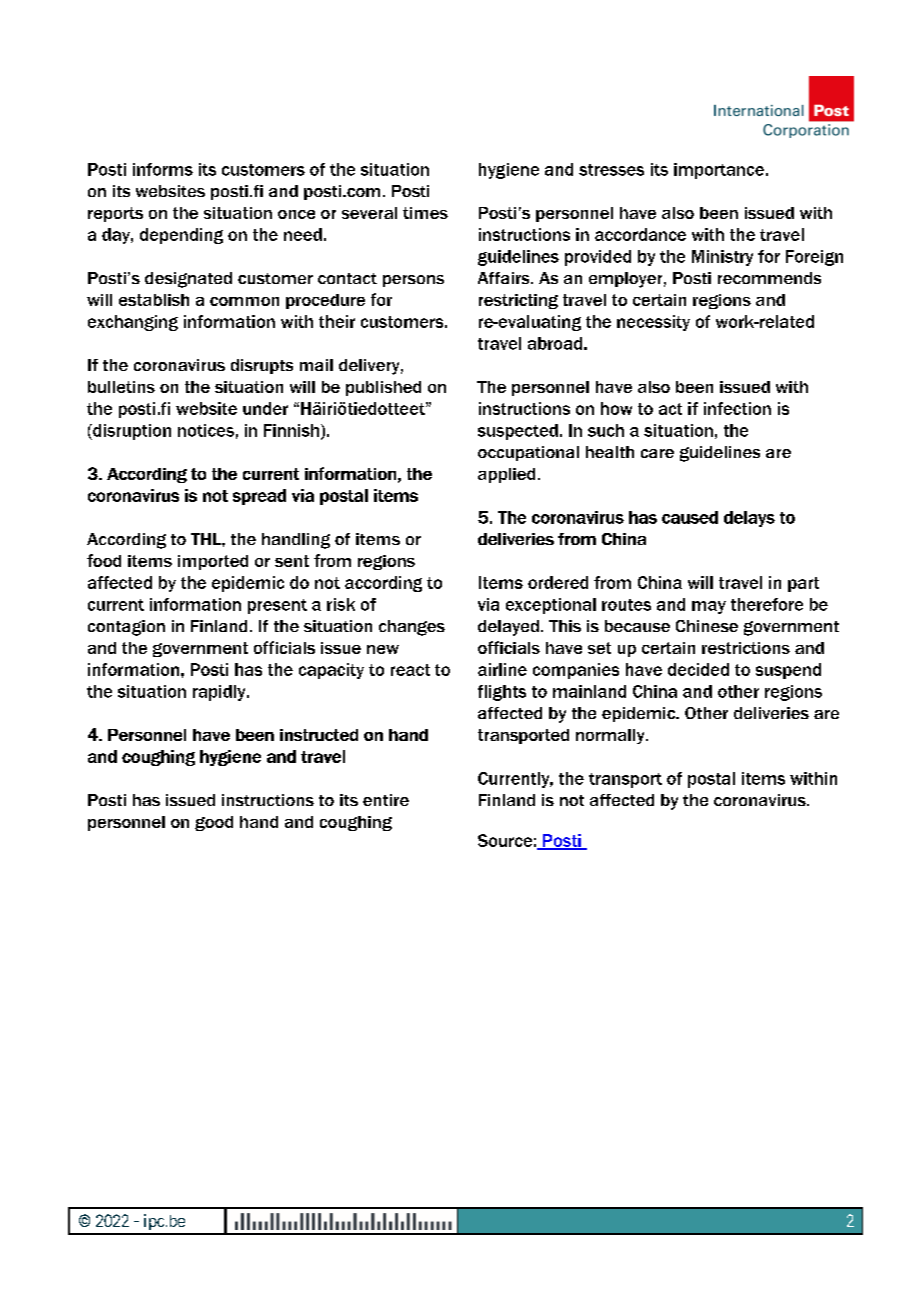 The width and height of the screenshot is (924, 1308). What do you see at coordinates (121, 387) in the screenshot?
I see `bulletins` at bounding box center [121, 387].
